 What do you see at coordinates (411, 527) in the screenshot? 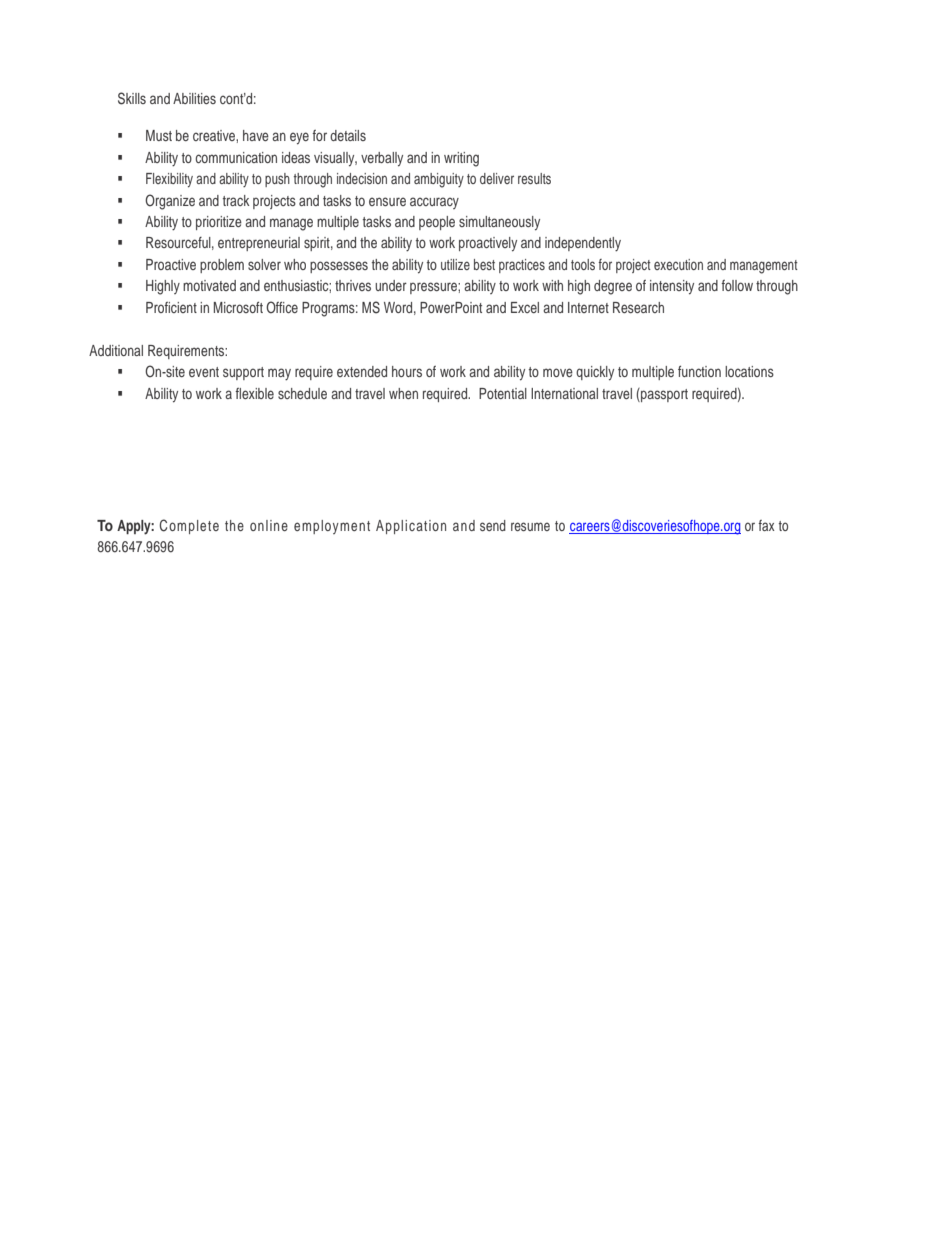
I see `Application` at bounding box center [411, 527].
